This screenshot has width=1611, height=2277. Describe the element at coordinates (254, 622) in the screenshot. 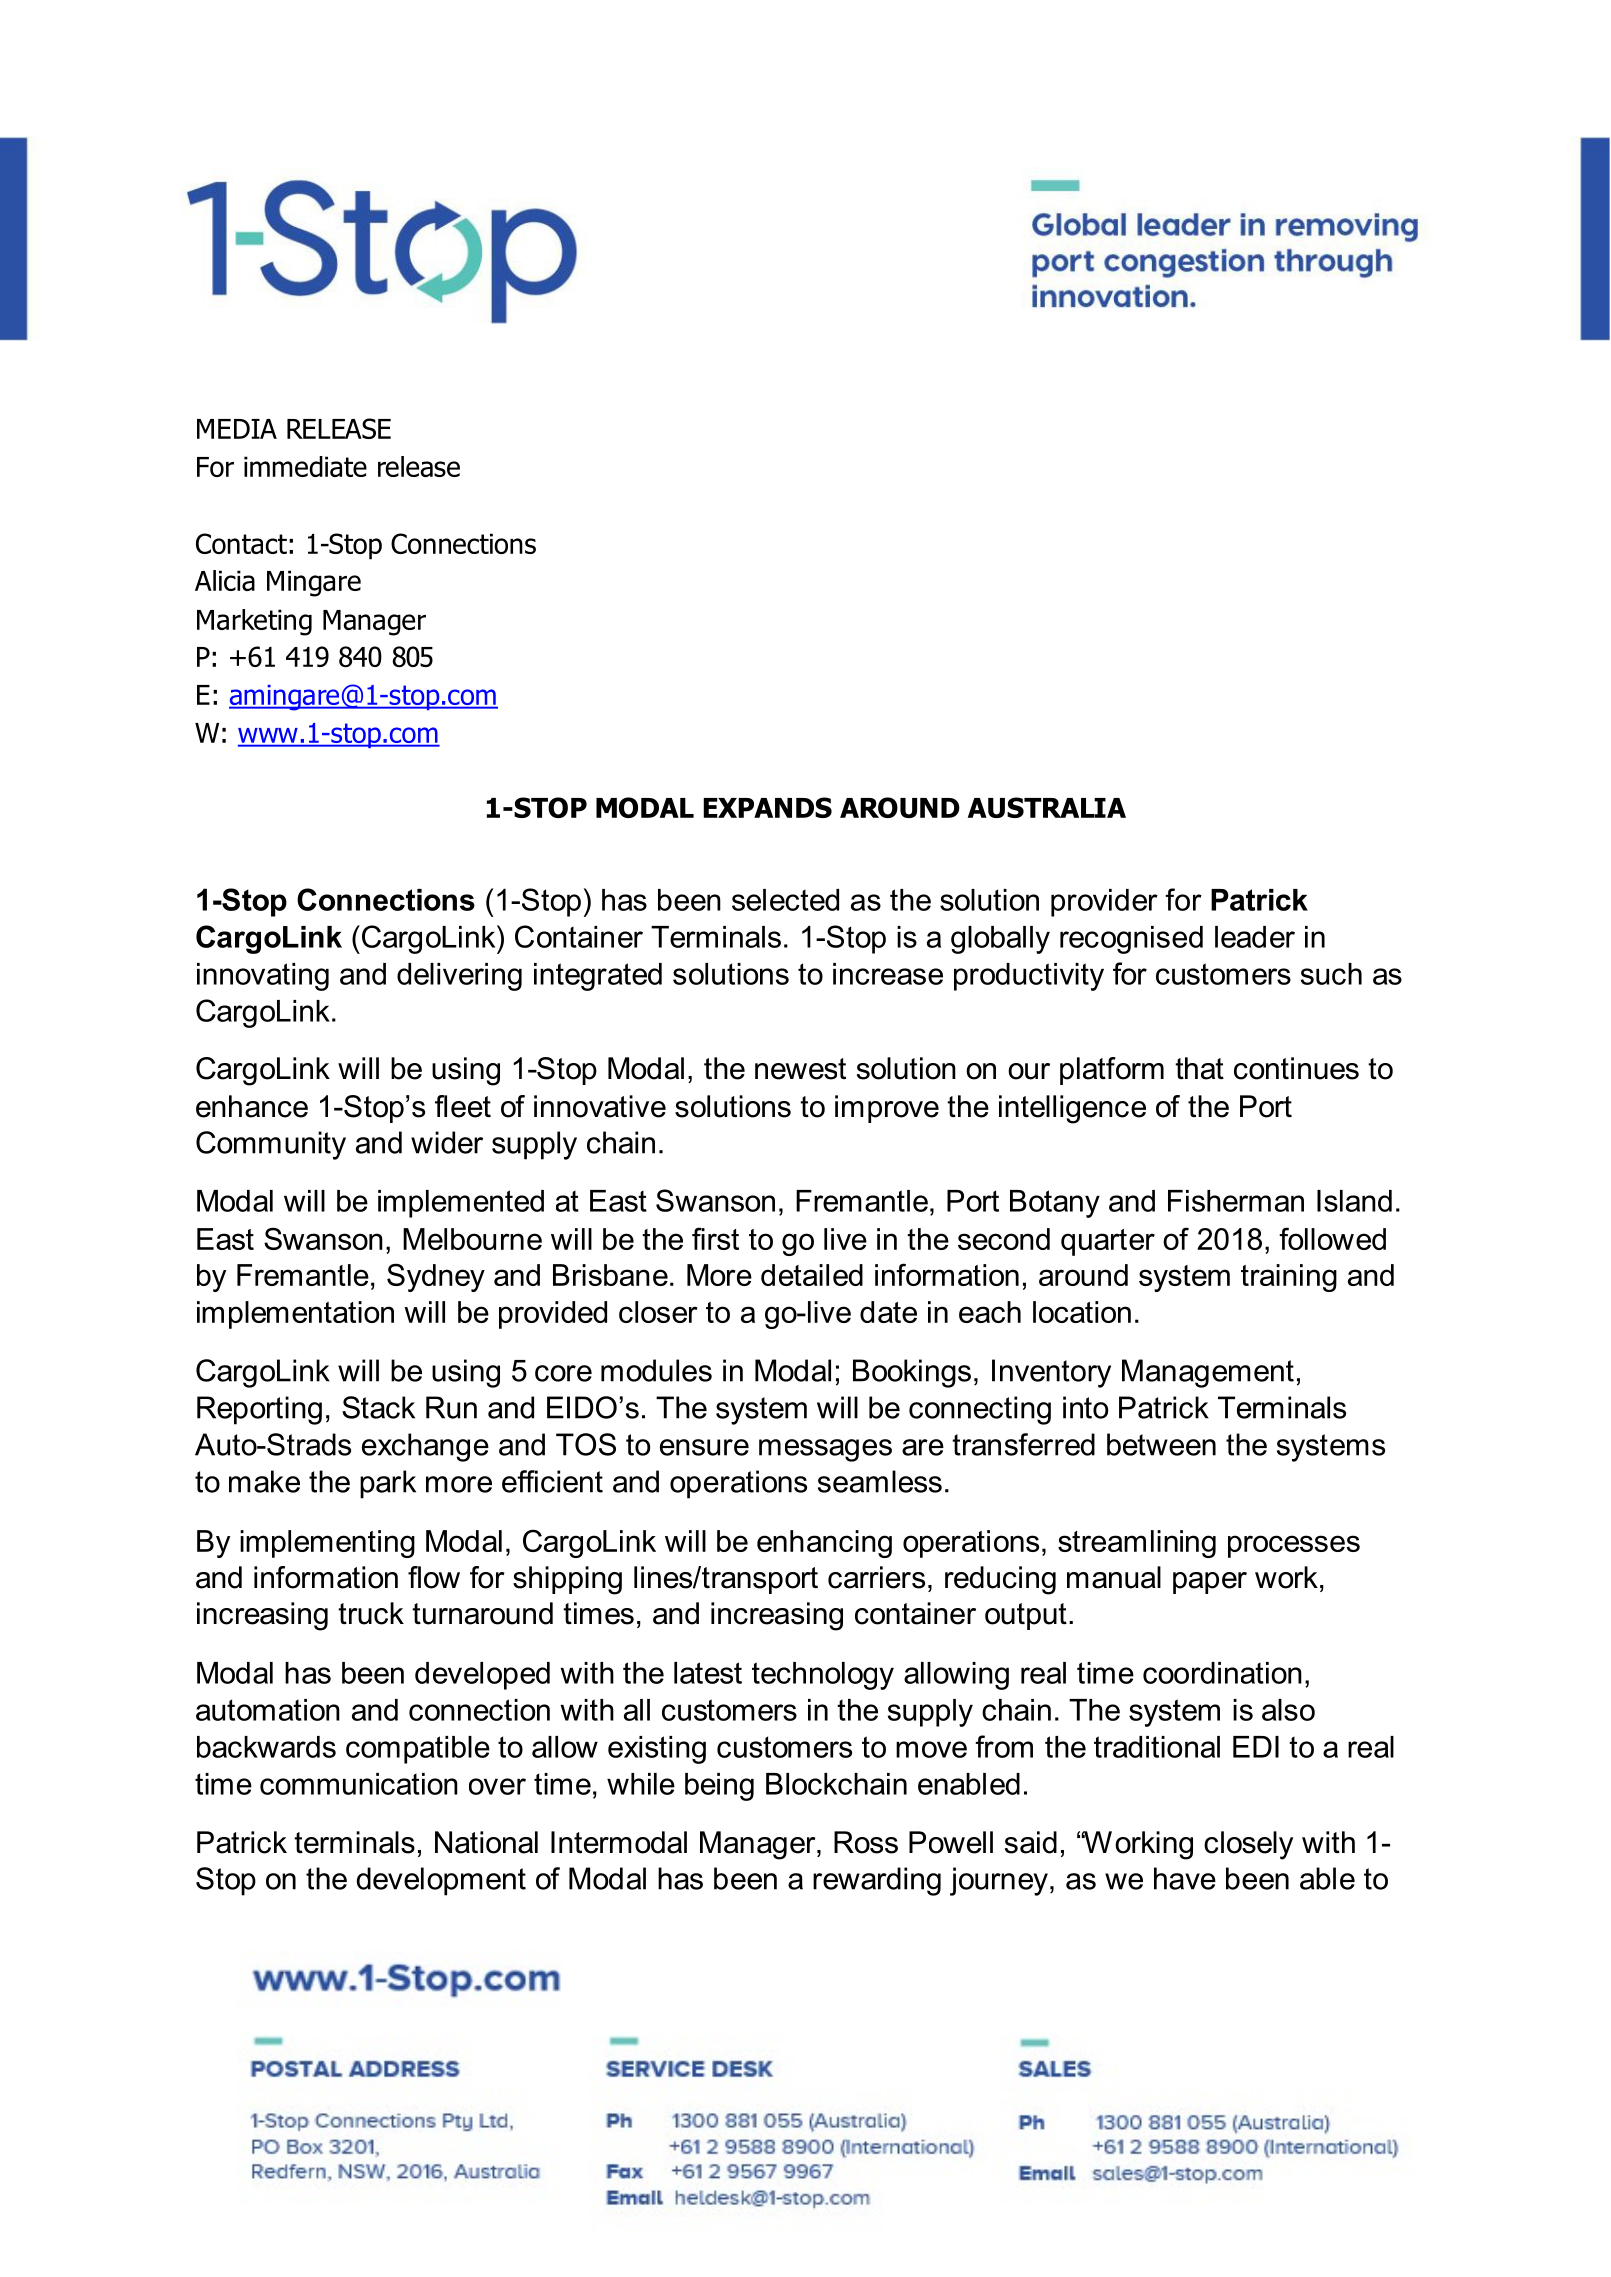

I see `Marketing` at that location.
